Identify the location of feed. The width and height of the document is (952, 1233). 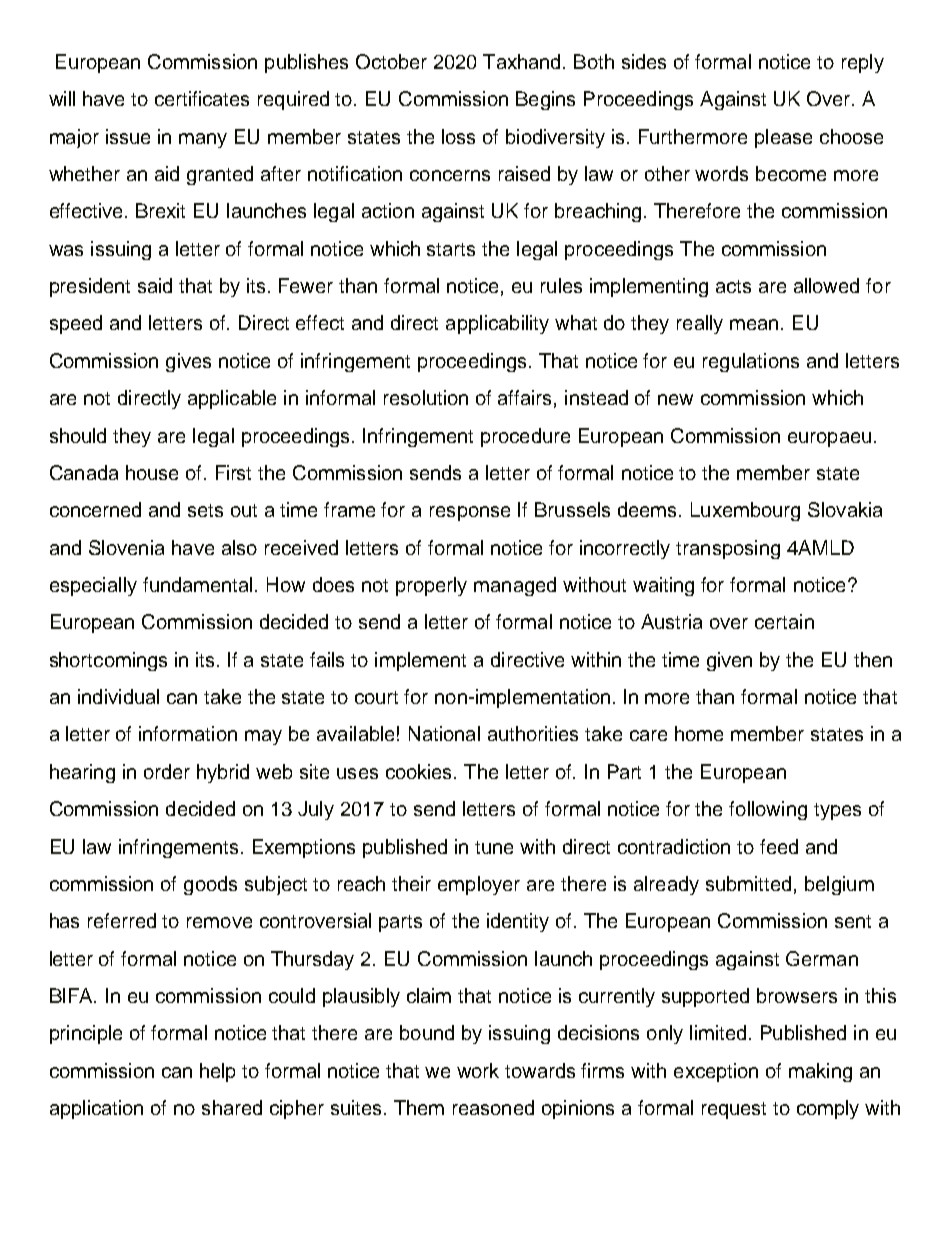
(779, 846).
